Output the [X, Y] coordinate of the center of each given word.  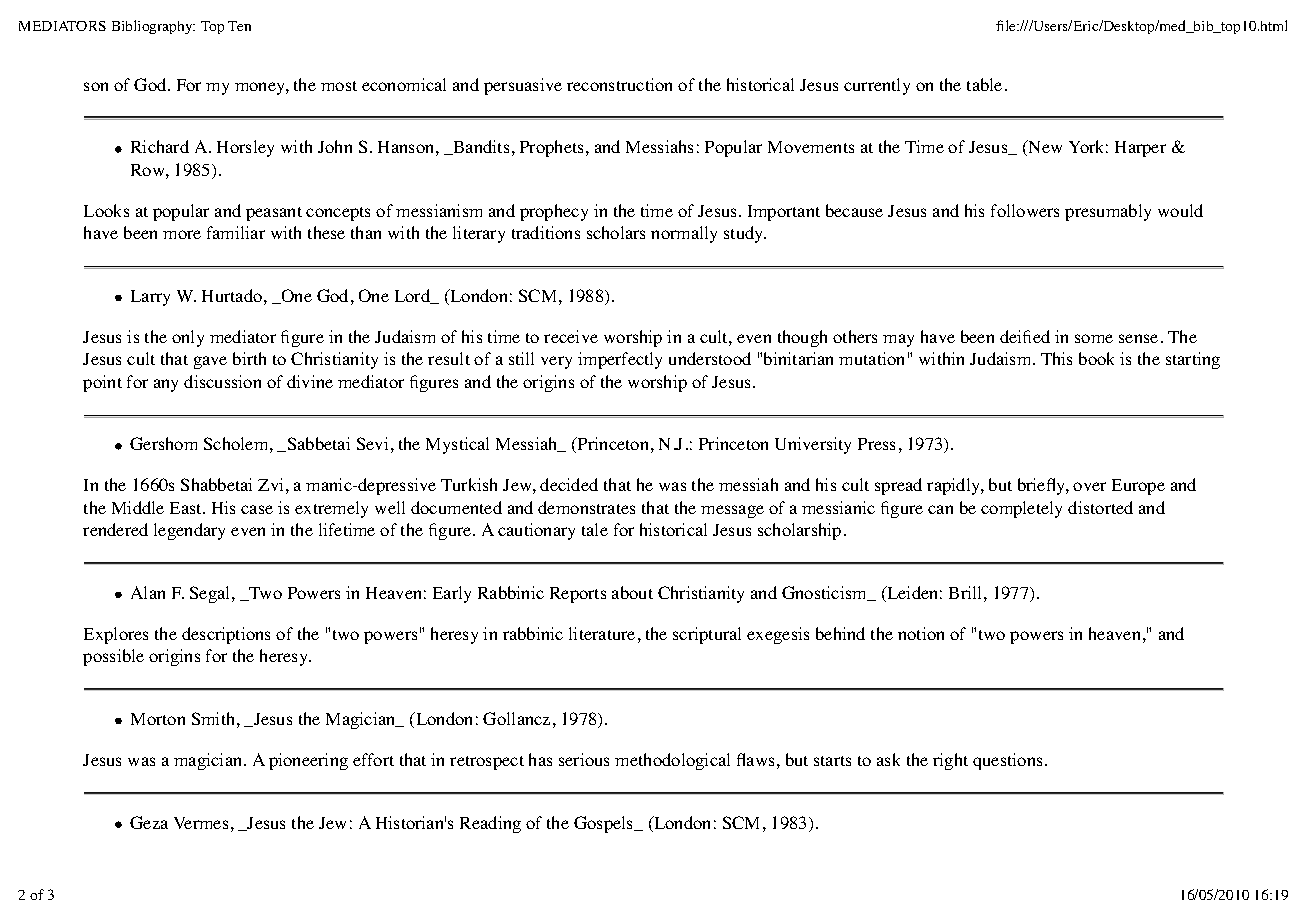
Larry [150, 298]
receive [571, 336]
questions [1007, 761]
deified [1025, 336]
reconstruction [619, 84]
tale [595, 529]
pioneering [308, 761]
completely [1021, 509]
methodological [672, 761]
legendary [189, 531]
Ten [239, 26]
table [984, 84]
